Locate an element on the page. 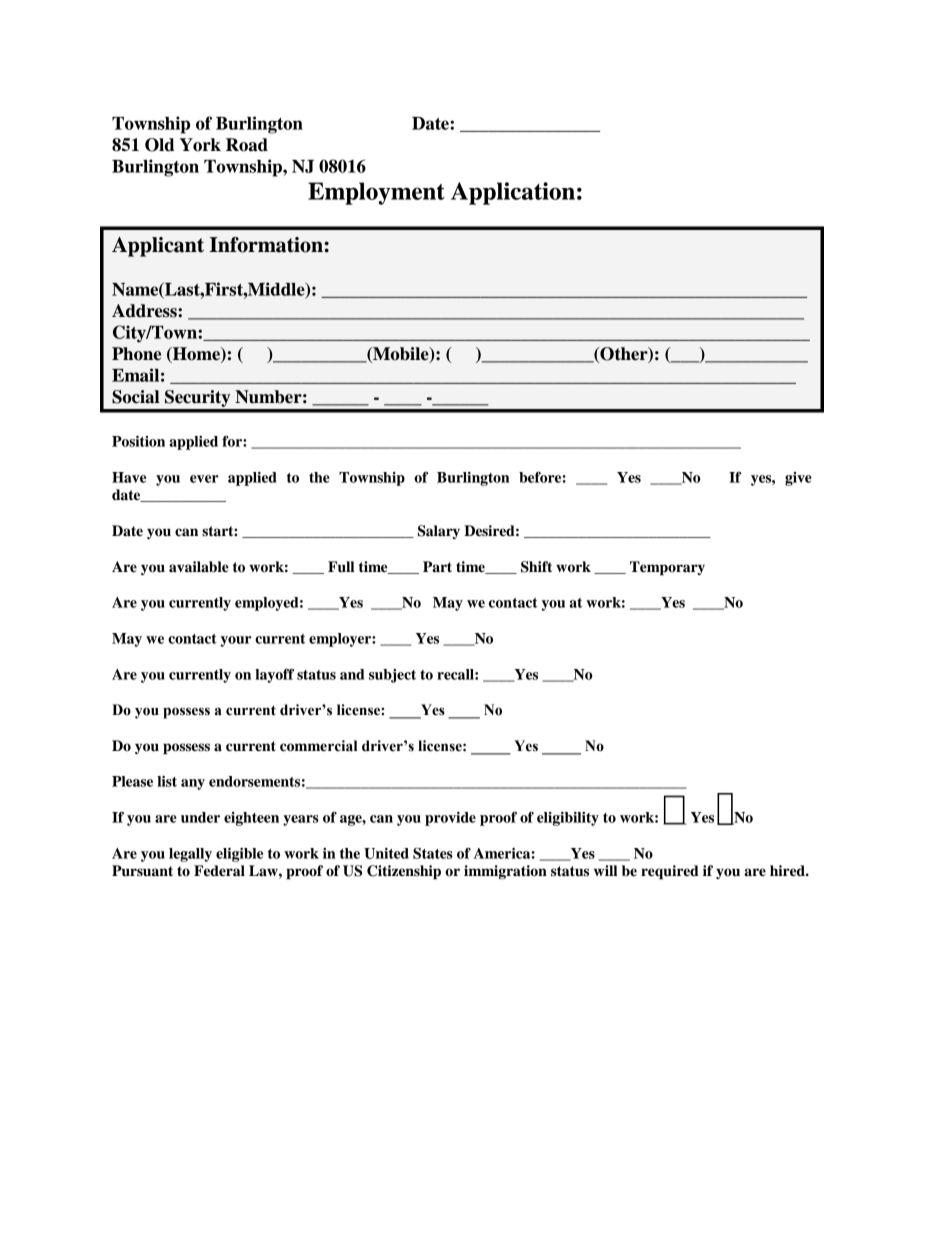 The height and width of the document is (1233, 952). legally is located at coordinates (190, 855).
